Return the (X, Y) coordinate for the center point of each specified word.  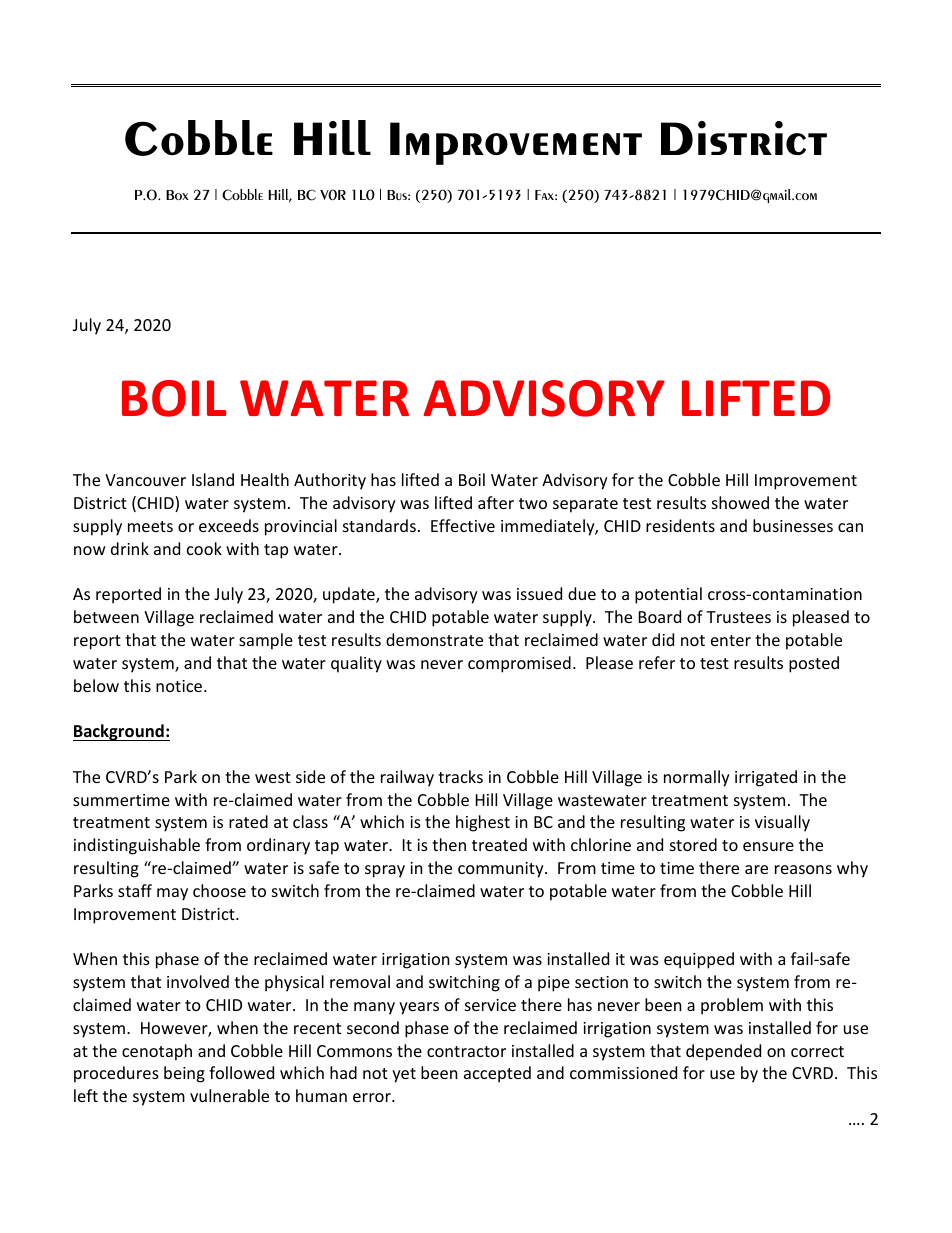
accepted (497, 1074)
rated (248, 821)
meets (150, 526)
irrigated (766, 778)
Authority (330, 481)
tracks (460, 776)
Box (177, 195)
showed (740, 502)
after (496, 502)
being (184, 1074)
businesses (793, 525)
